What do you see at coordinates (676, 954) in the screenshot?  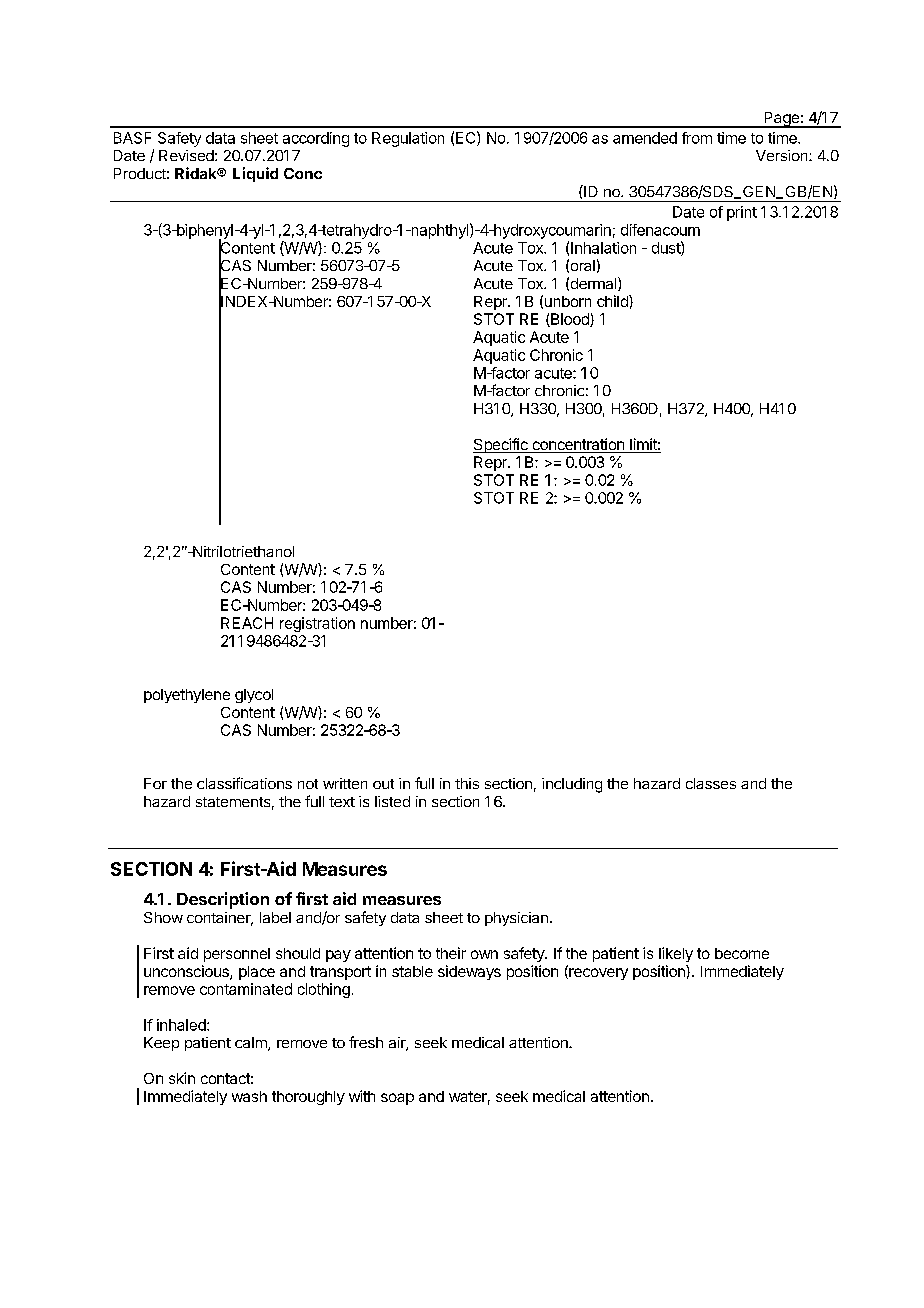 I see `likely` at bounding box center [676, 954].
